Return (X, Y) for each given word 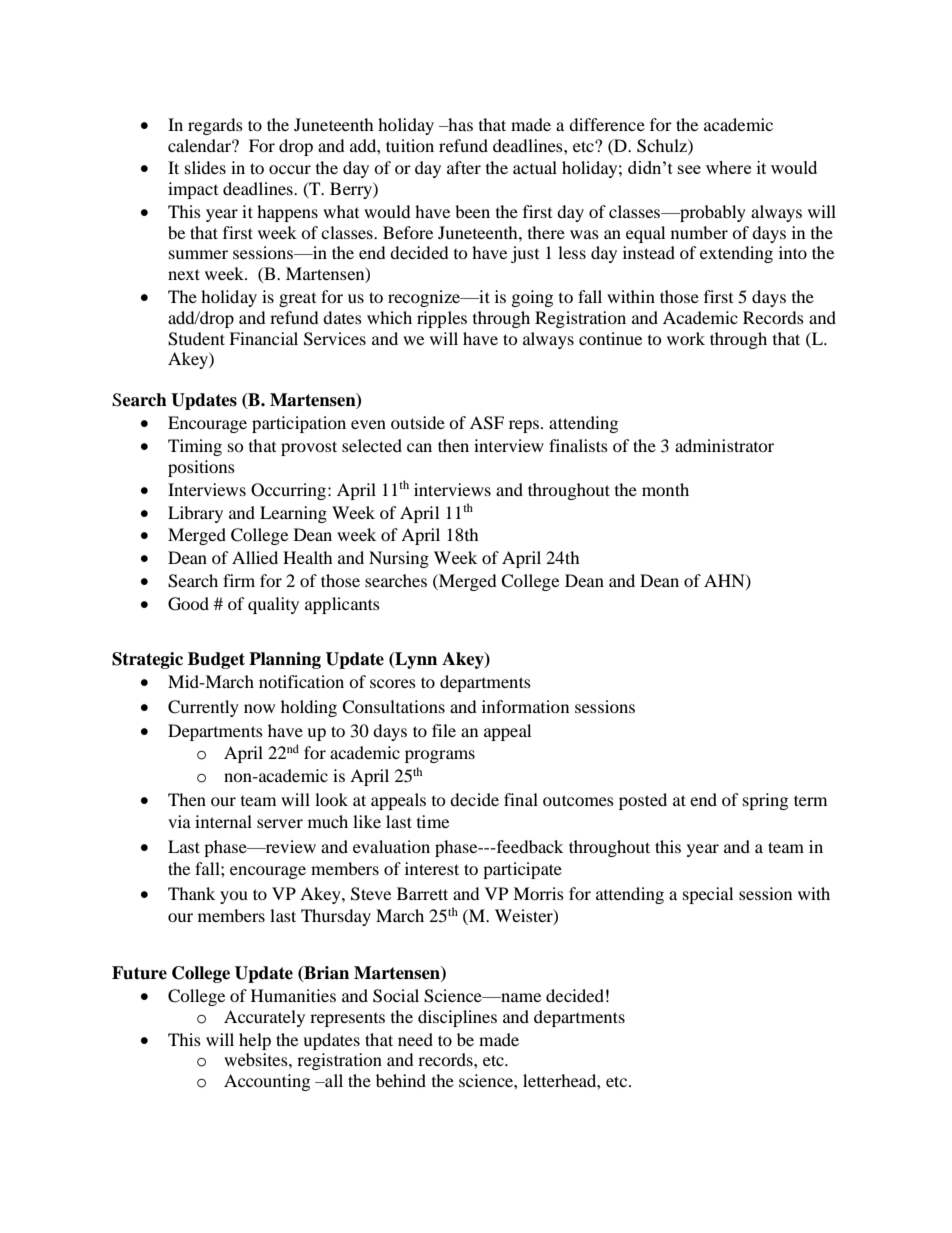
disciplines (457, 1018)
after (464, 167)
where (728, 167)
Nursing (399, 559)
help (255, 1041)
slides (205, 167)
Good (188, 604)
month (665, 489)
